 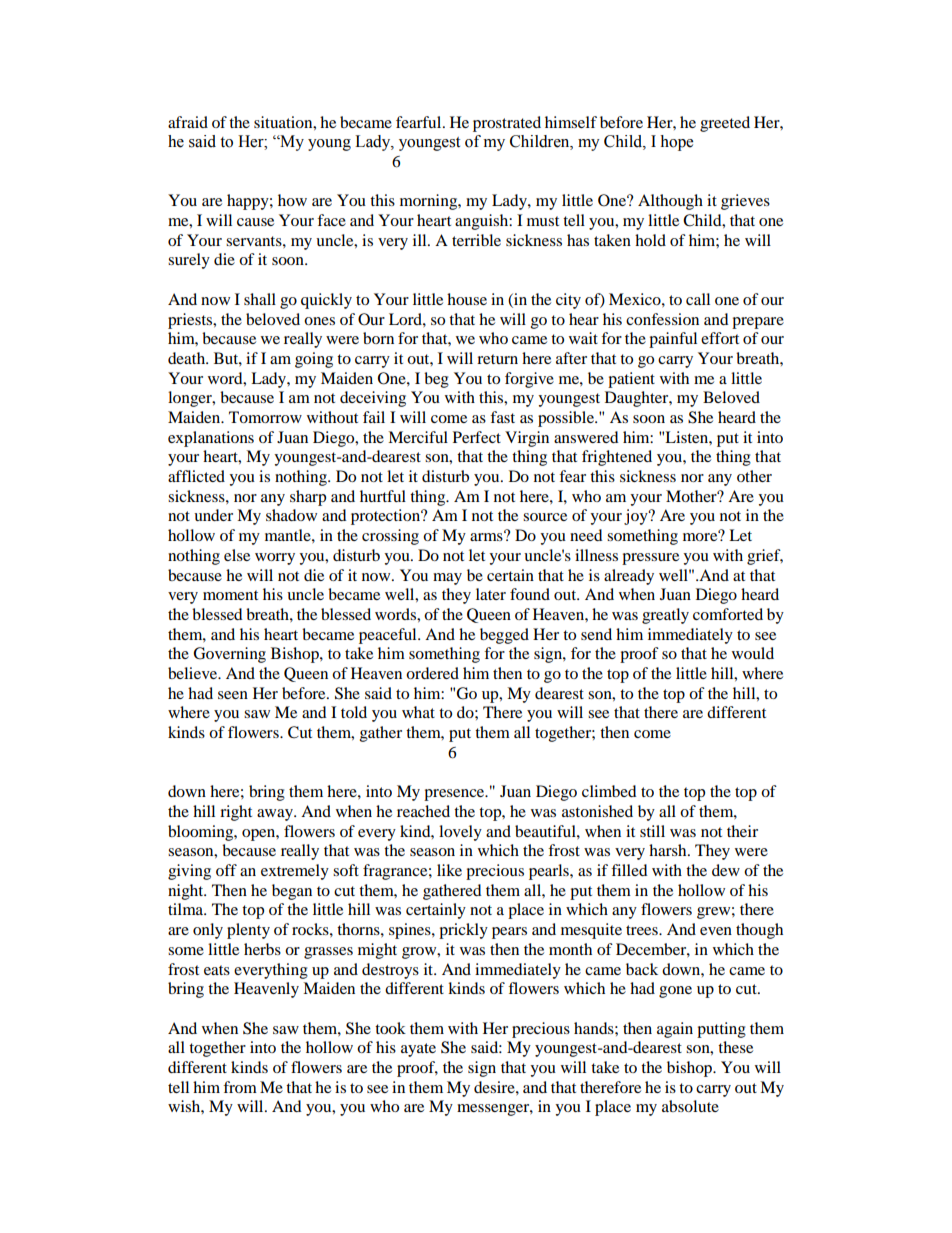 What do you see at coordinates (652, 831) in the screenshot?
I see `still` at bounding box center [652, 831].
